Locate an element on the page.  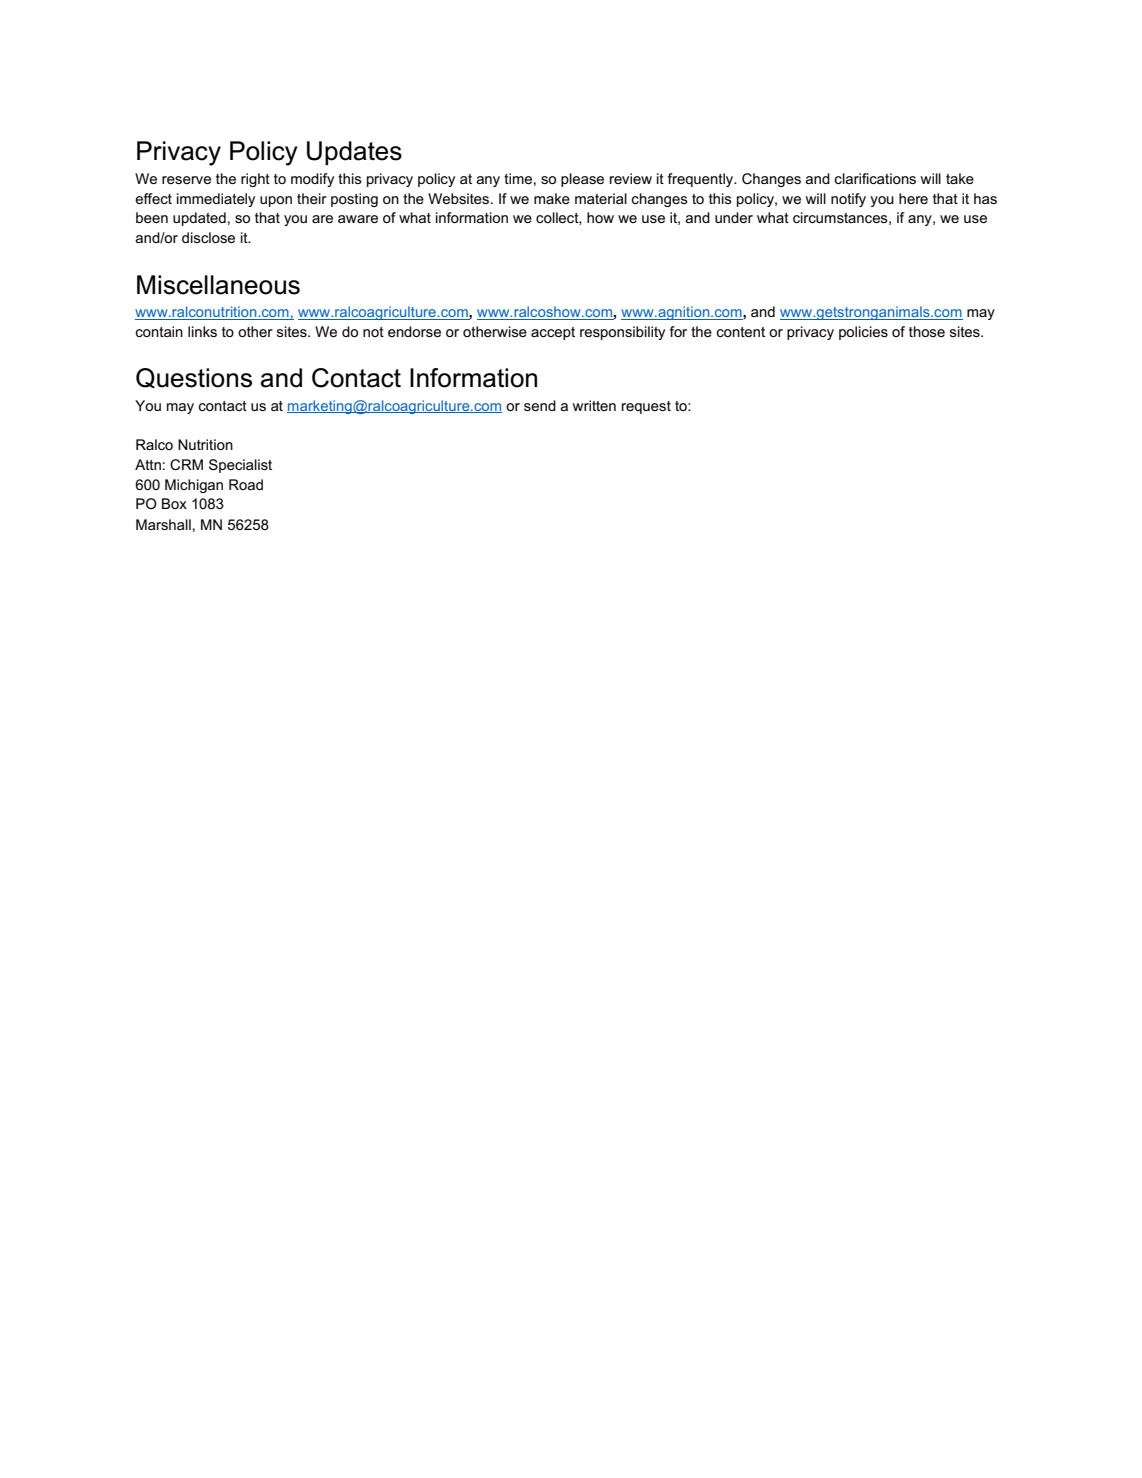
right is located at coordinates (255, 180).
